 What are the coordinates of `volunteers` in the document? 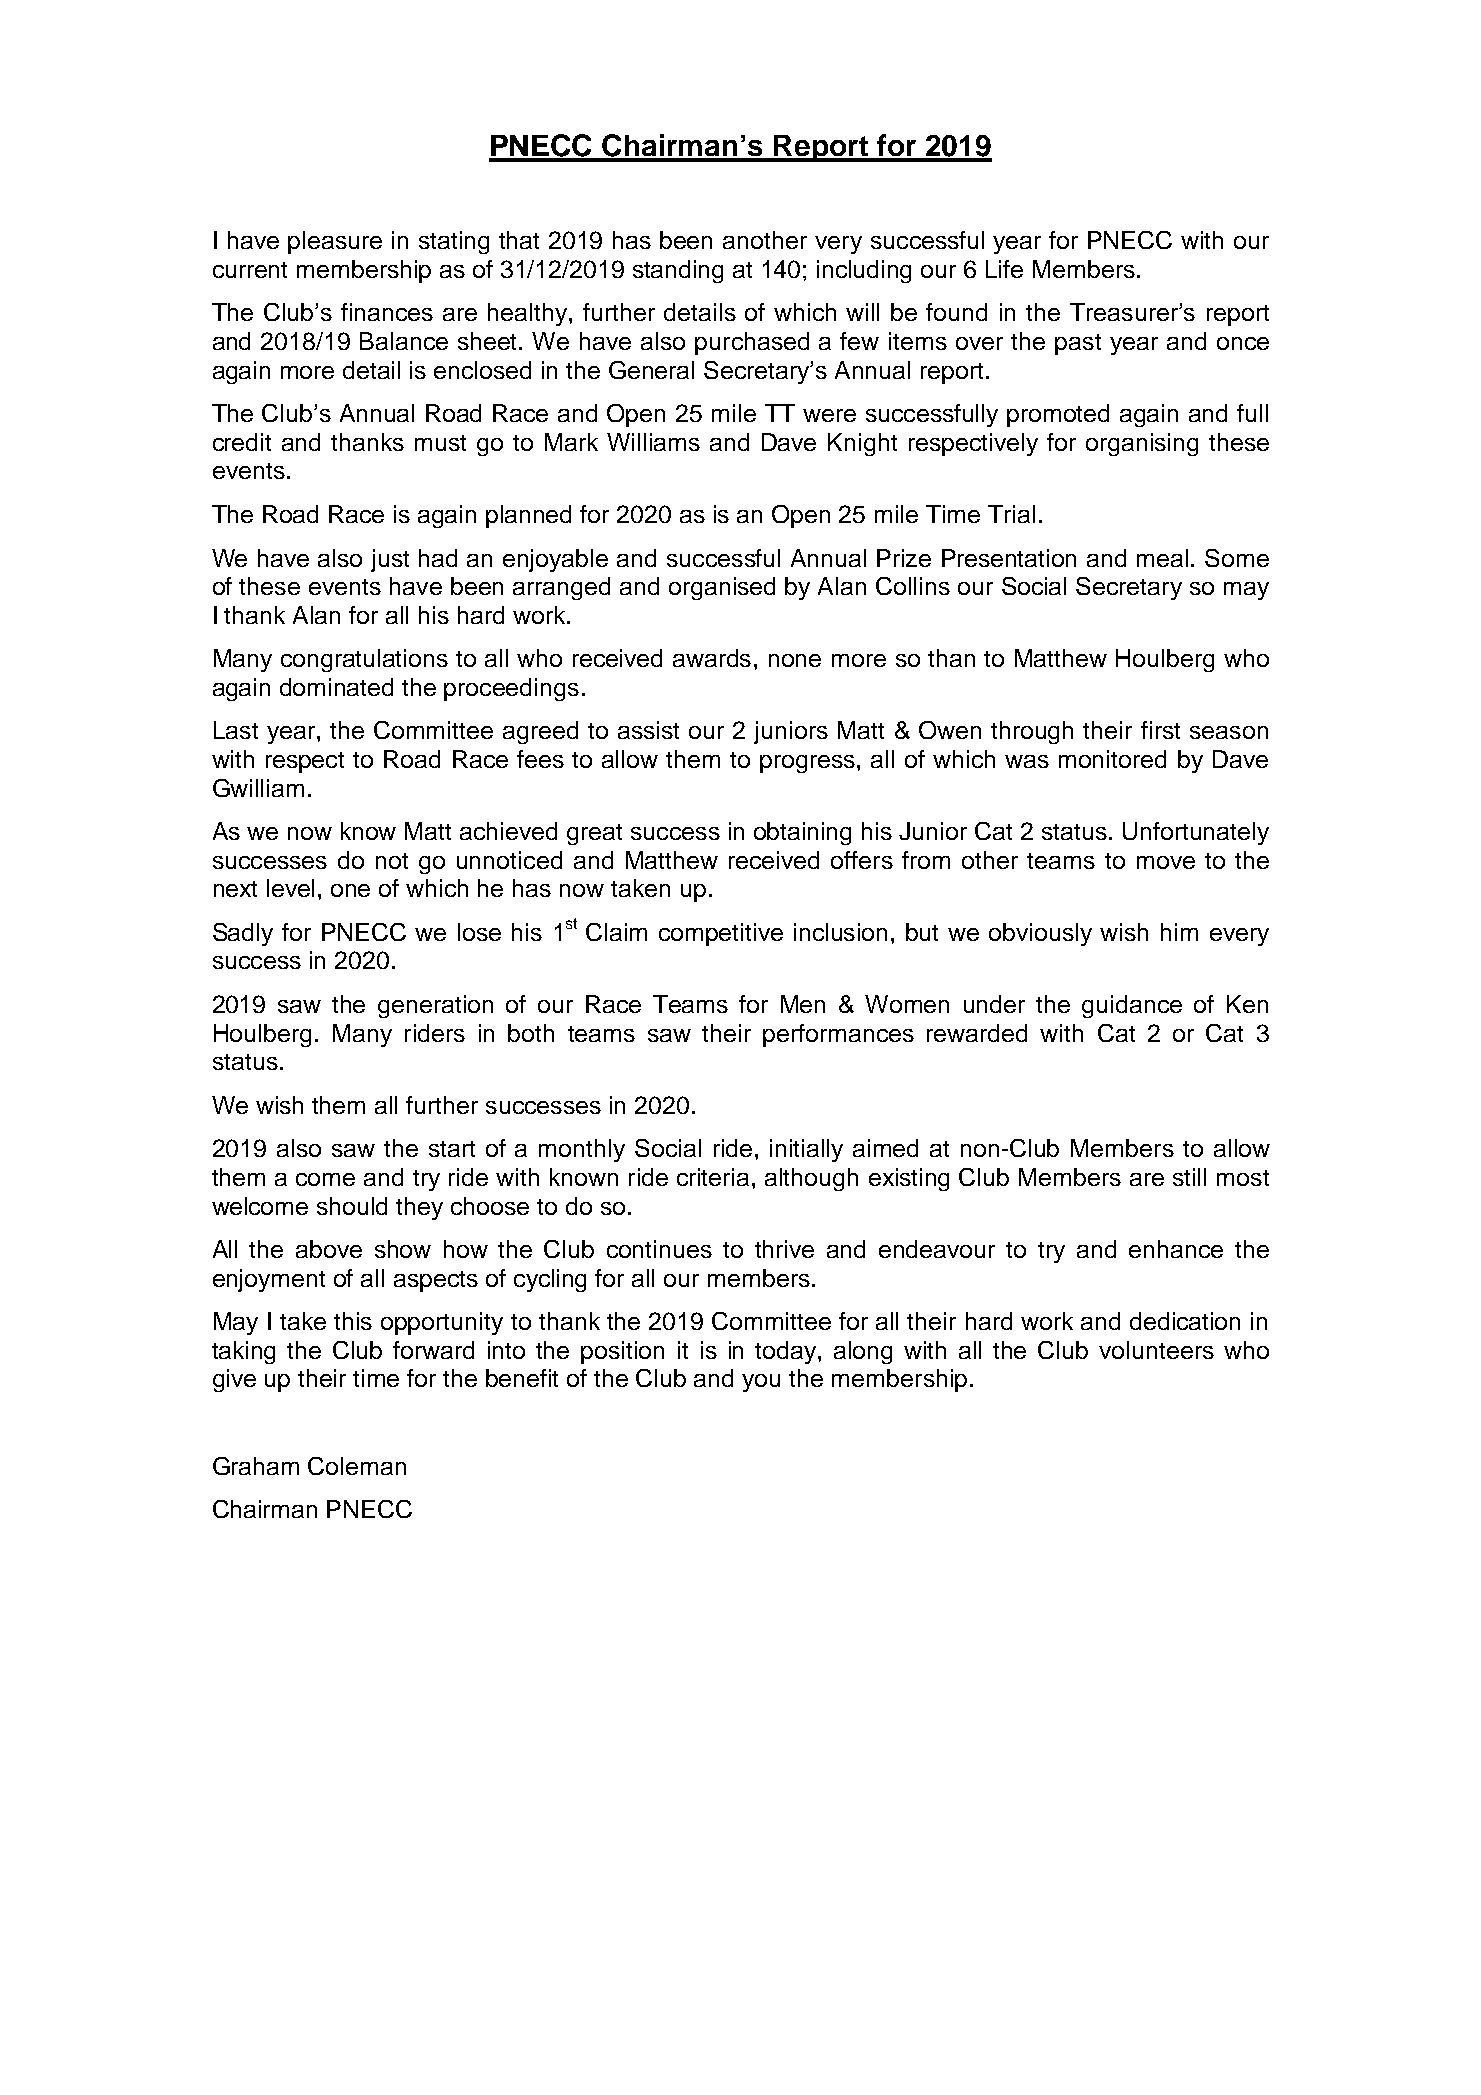 It's located at (1156, 1350).
